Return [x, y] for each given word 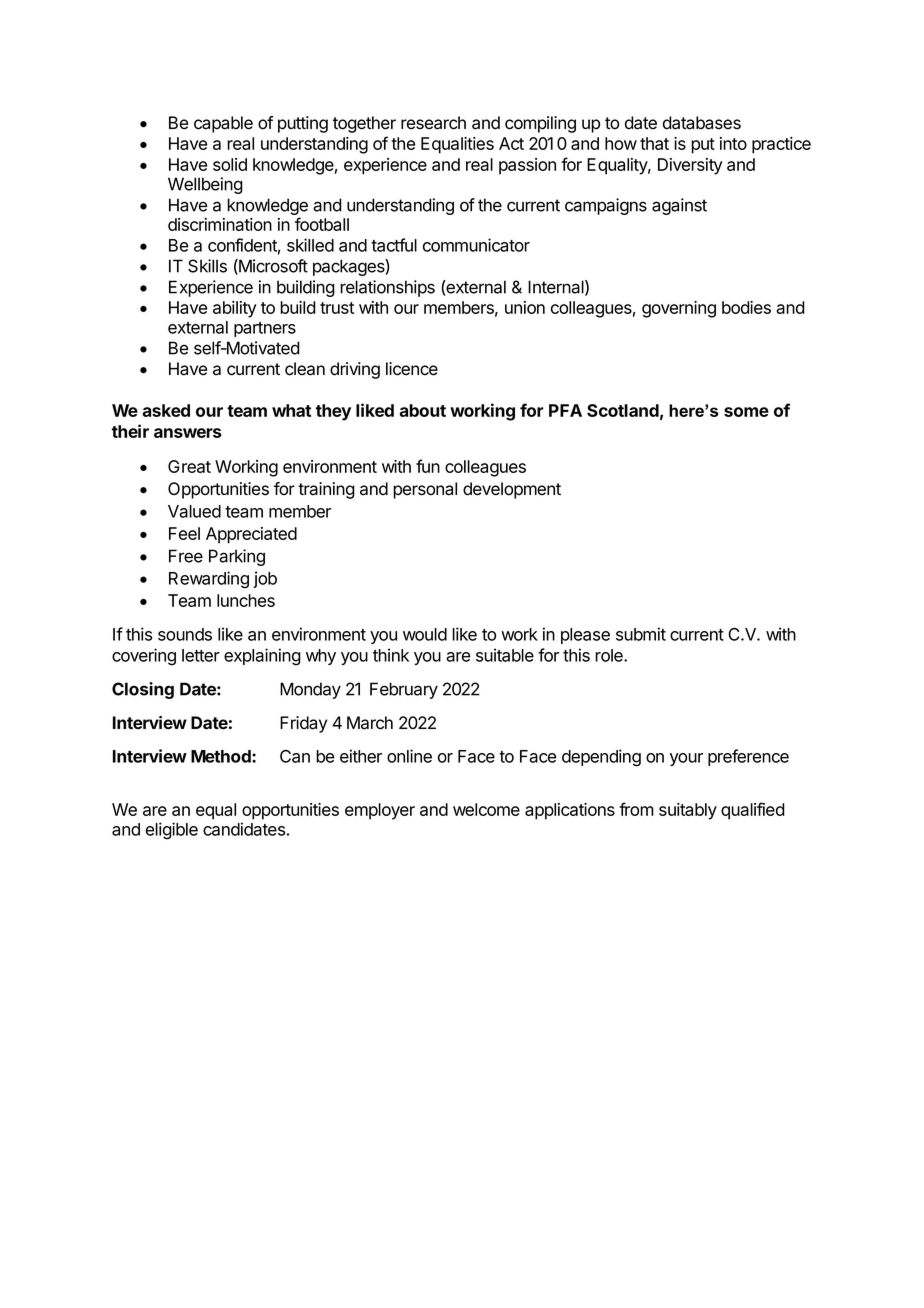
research [433, 123]
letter [201, 655]
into [733, 143]
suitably [688, 811]
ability [234, 309]
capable [223, 124]
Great [189, 466]
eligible [172, 831]
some [746, 412]
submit [641, 634]
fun [428, 466]
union [525, 307]
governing [679, 309]
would [425, 634]
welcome [486, 809]
